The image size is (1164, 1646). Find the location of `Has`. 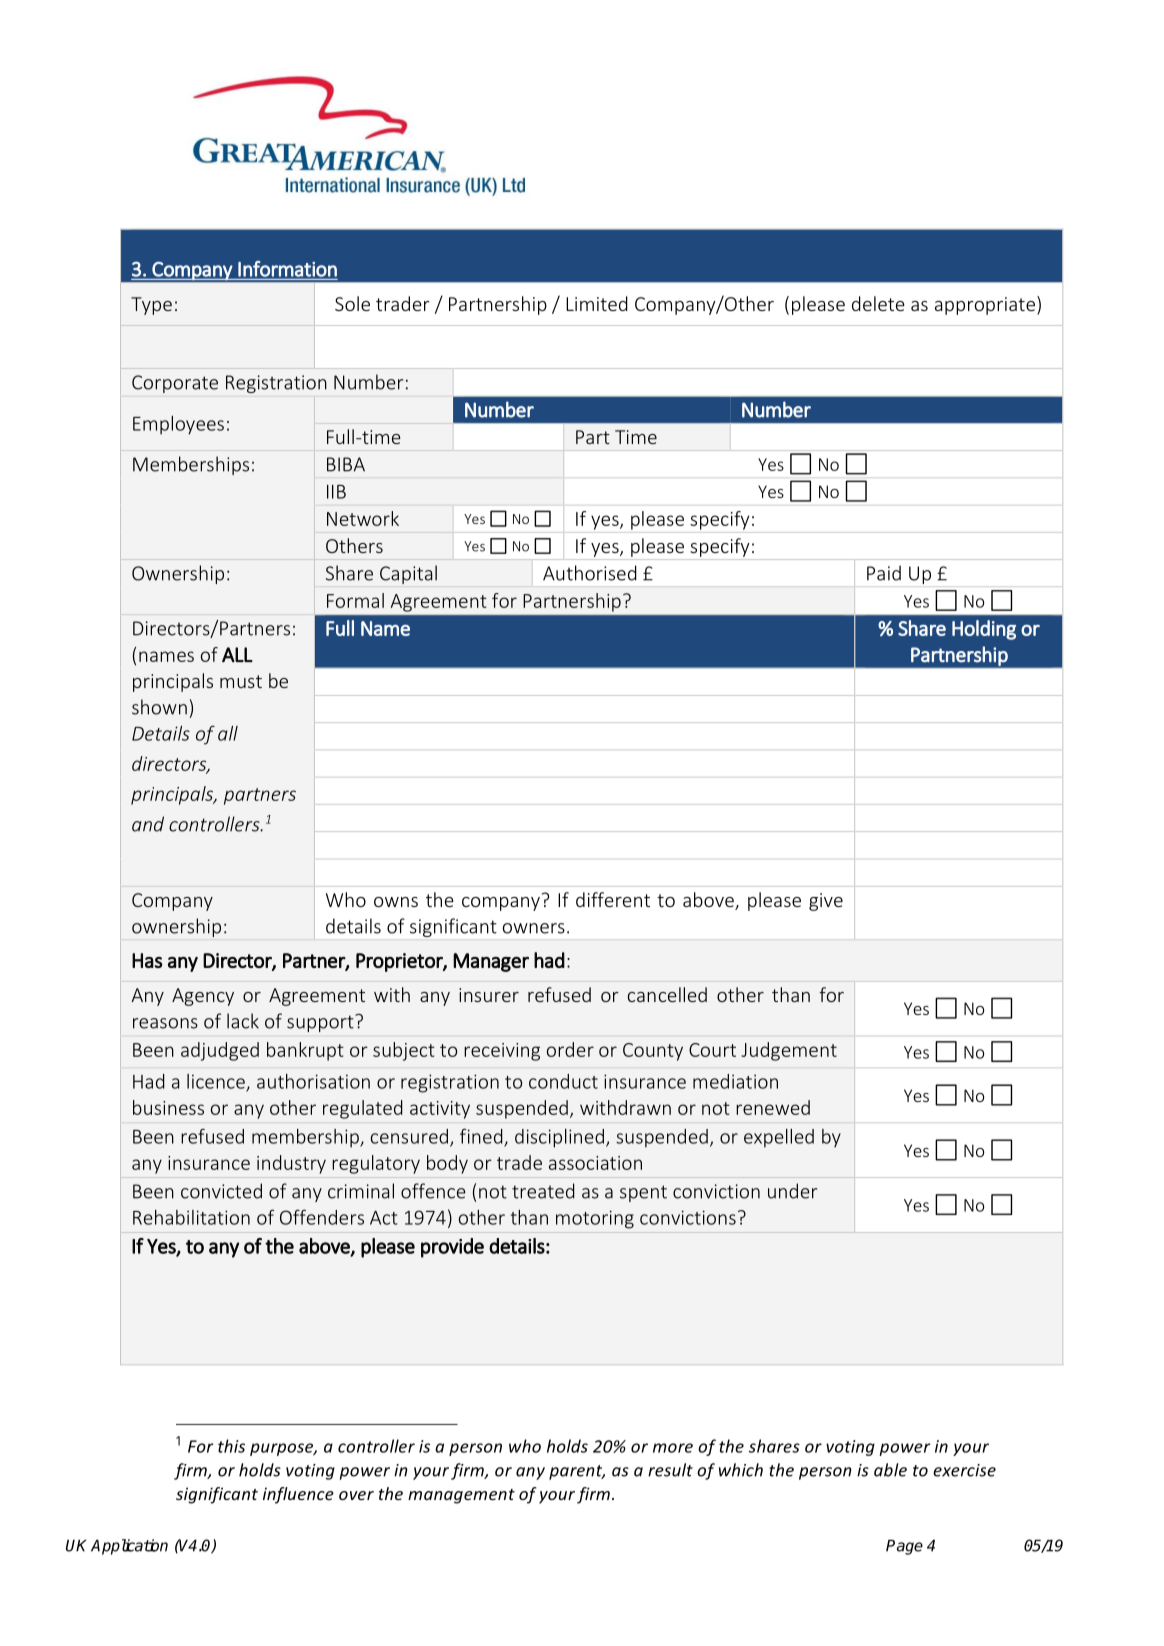

Has is located at coordinates (147, 960).
